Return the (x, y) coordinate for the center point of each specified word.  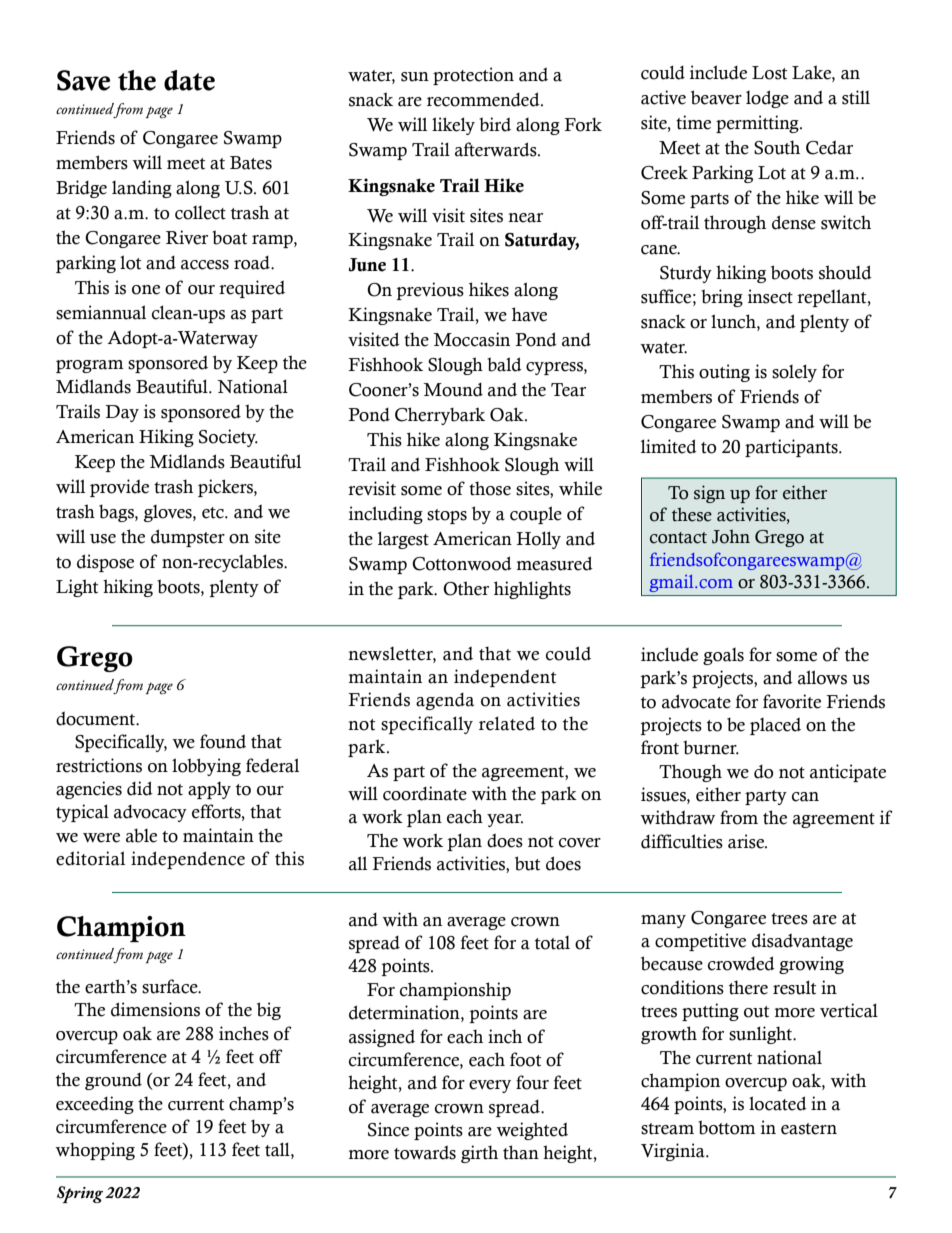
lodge (767, 99)
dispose (105, 563)
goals (723, 656)
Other (466, 588)
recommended (484, 99)
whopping (95, 1151)
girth (479, 1154)
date (189, 80)
